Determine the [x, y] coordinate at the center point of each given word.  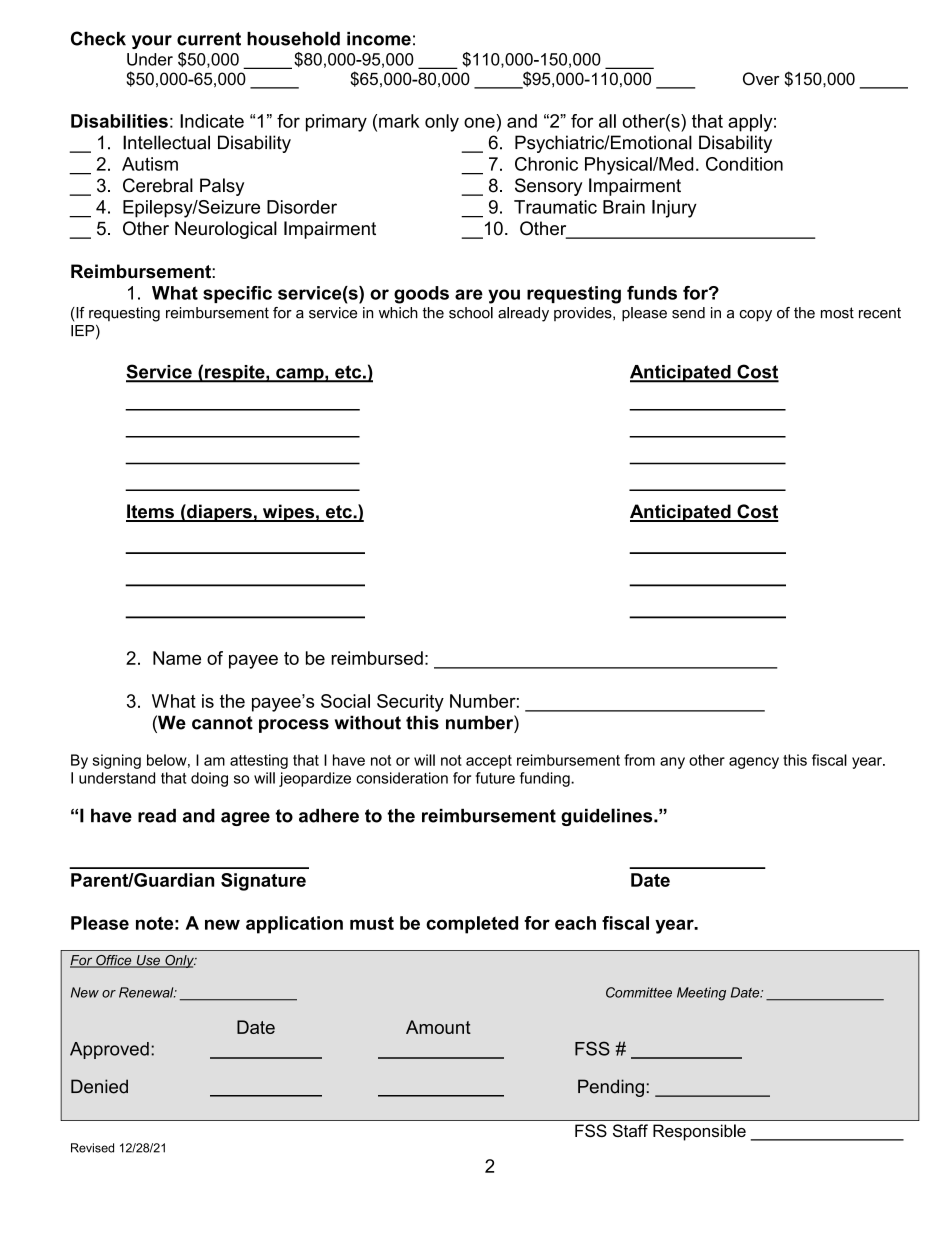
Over [761, 79]
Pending [611, 1088]
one [479, 122]
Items [151, 512]
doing [209, 779]
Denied [99, 1086]
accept [489, 762]
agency [754, 763]
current [209, 39]
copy [755, 316]
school [471, 313]
